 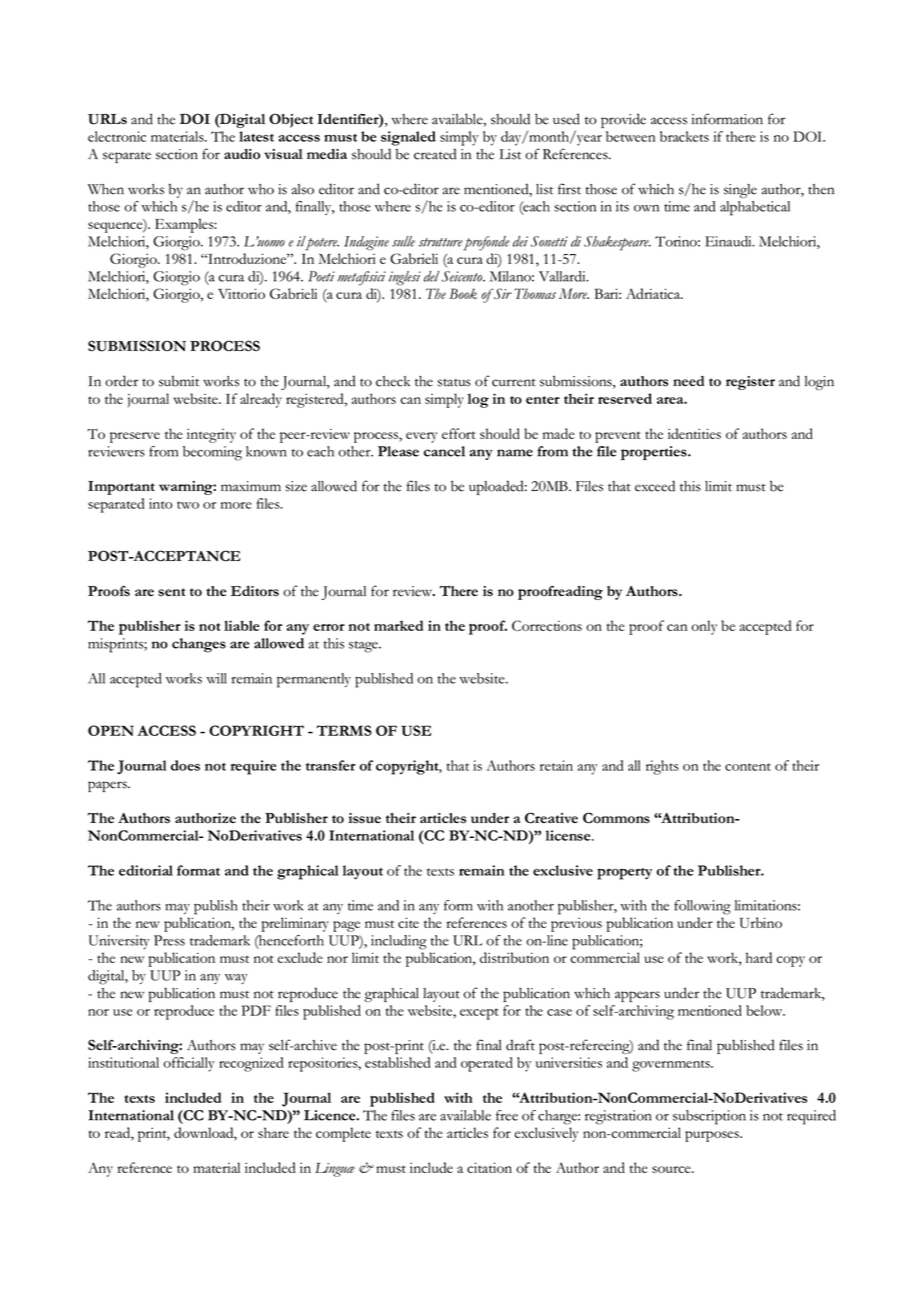 What do you see at coordinates (740, 191) in the image?
I see `single` at bounding box center [740, 191].
